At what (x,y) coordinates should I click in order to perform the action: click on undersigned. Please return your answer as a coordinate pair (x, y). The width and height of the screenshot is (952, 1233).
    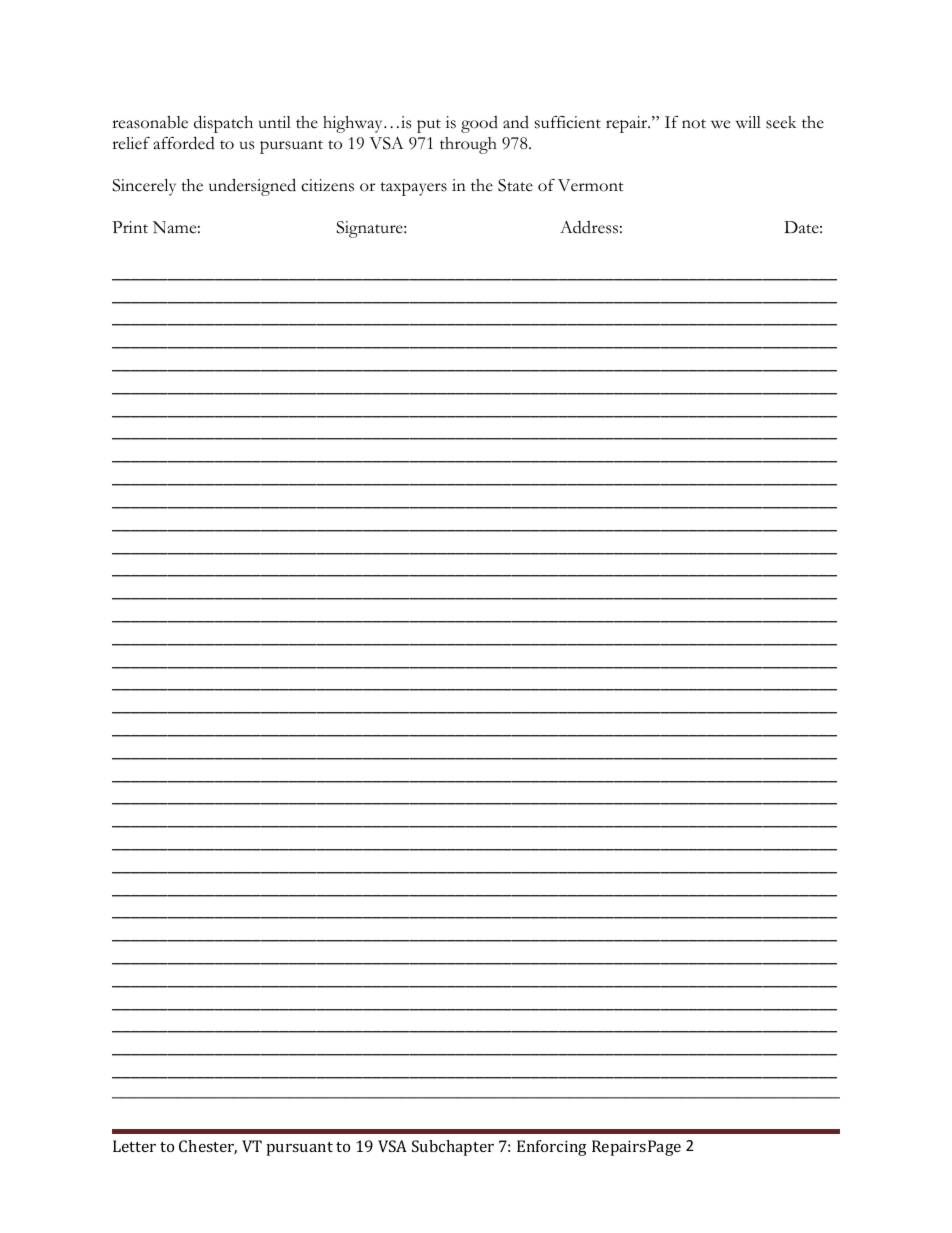
    Looking at the image, I should click on (252, 187).
